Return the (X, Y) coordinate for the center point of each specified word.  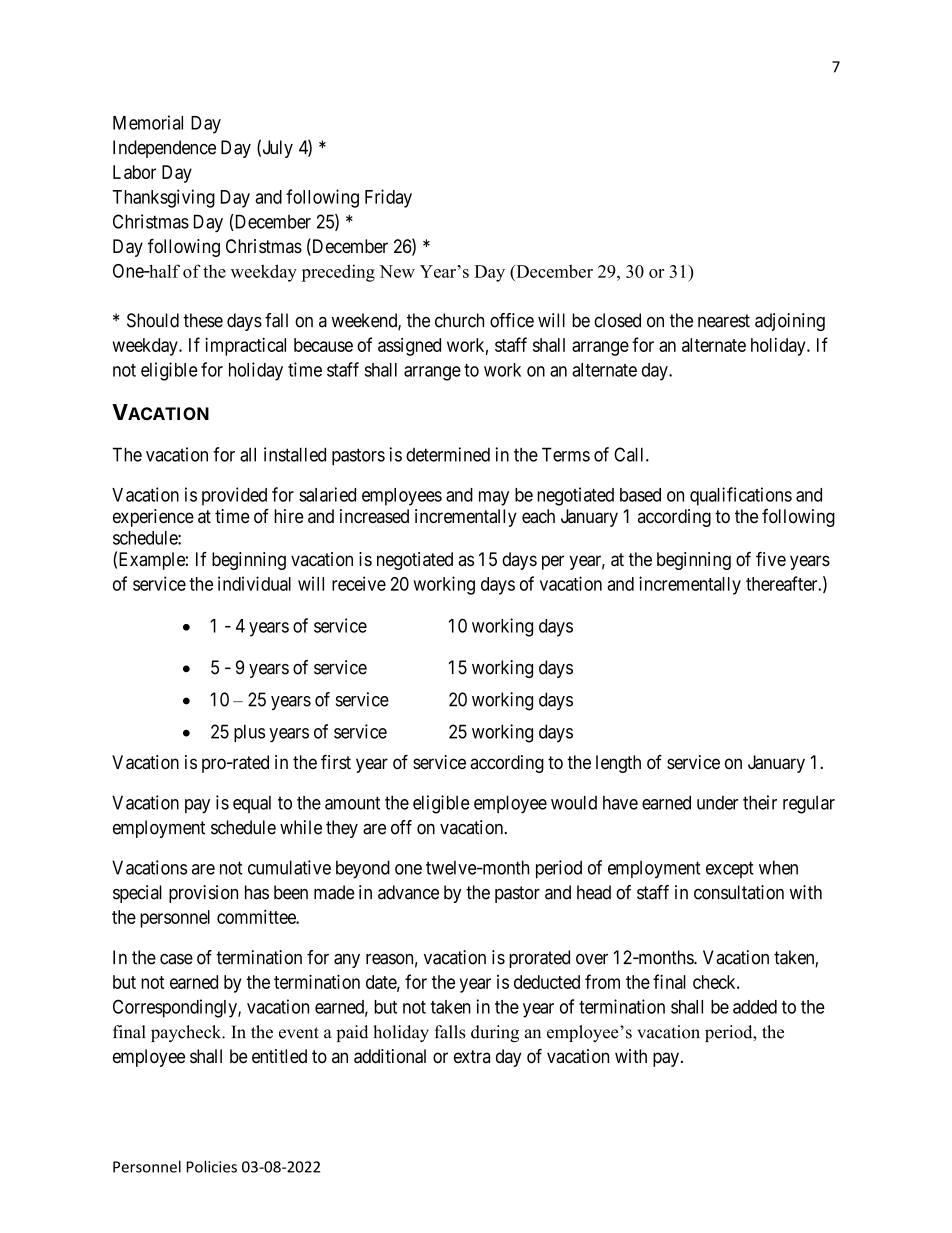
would (574, 802)
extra (472, 1056)
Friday (388, 198)
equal (252, 804)
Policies (212, 1166)
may (494, 498)
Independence (164, 149)
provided (234, 496)
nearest (724, 321)
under (717, 803)
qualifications (741, 496)
